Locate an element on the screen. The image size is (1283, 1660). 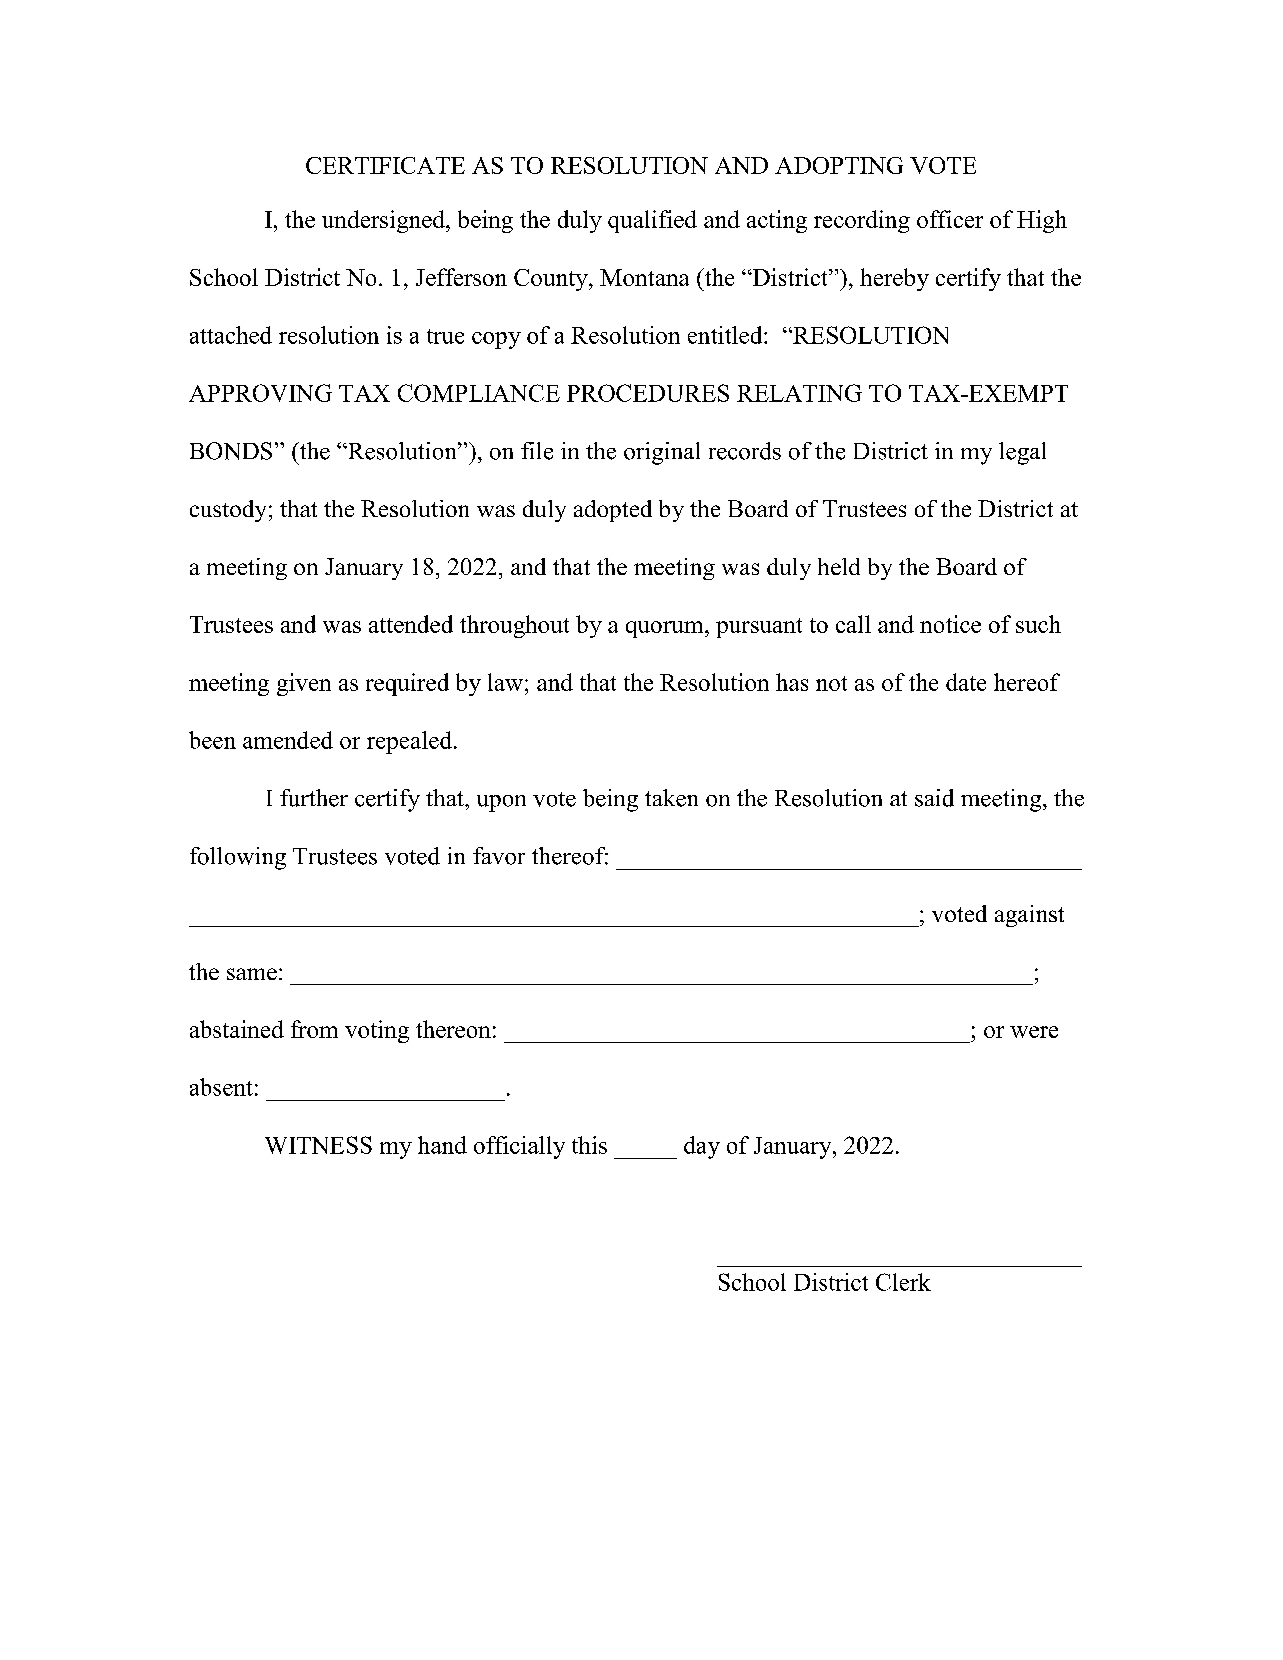
WITNESS is located at coordinates (318, 1145).
